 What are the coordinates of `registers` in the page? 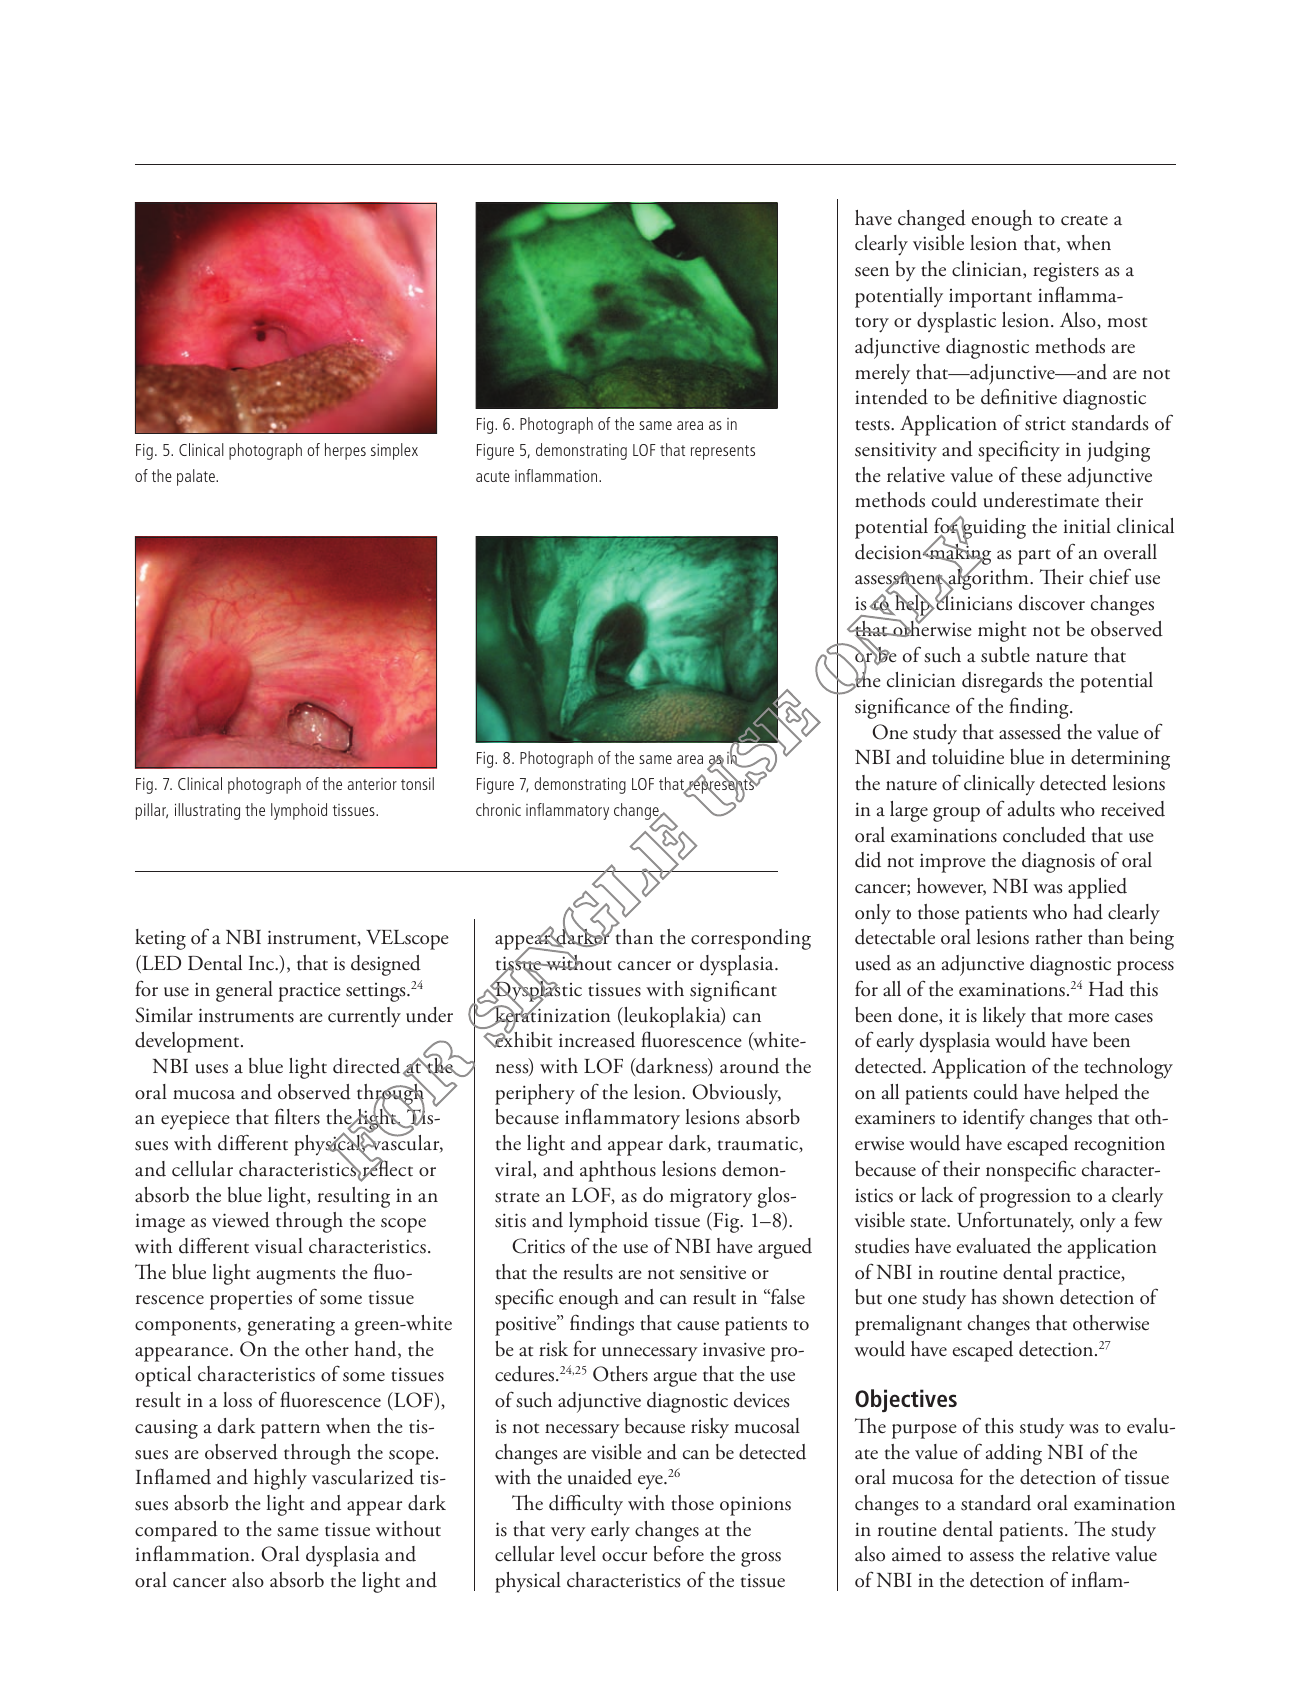 It's located at (1066, 272).
